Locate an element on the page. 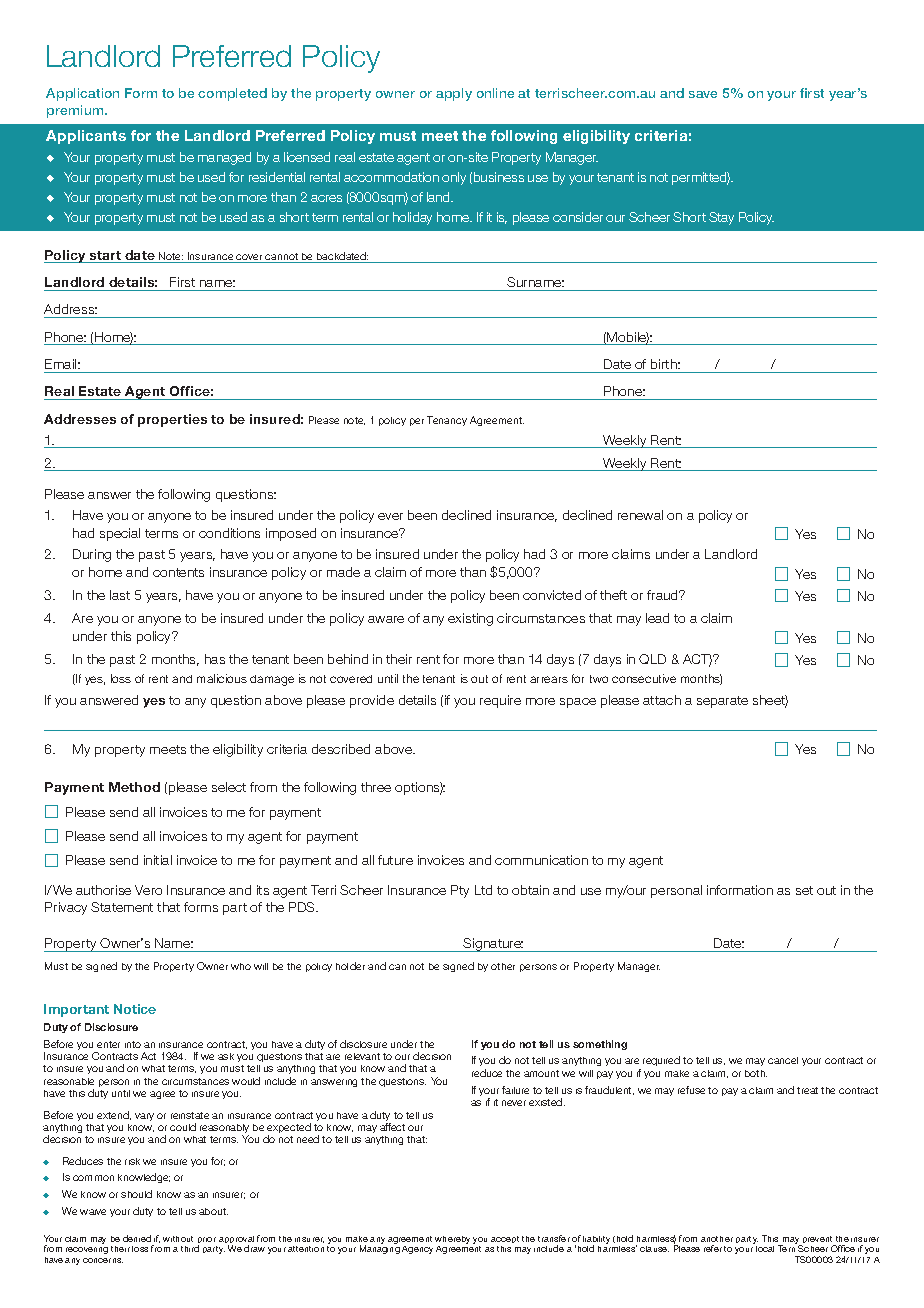 Image resolution: width=924 pixels, height=1308 pixels. save is located at coordinates (703, 94).
